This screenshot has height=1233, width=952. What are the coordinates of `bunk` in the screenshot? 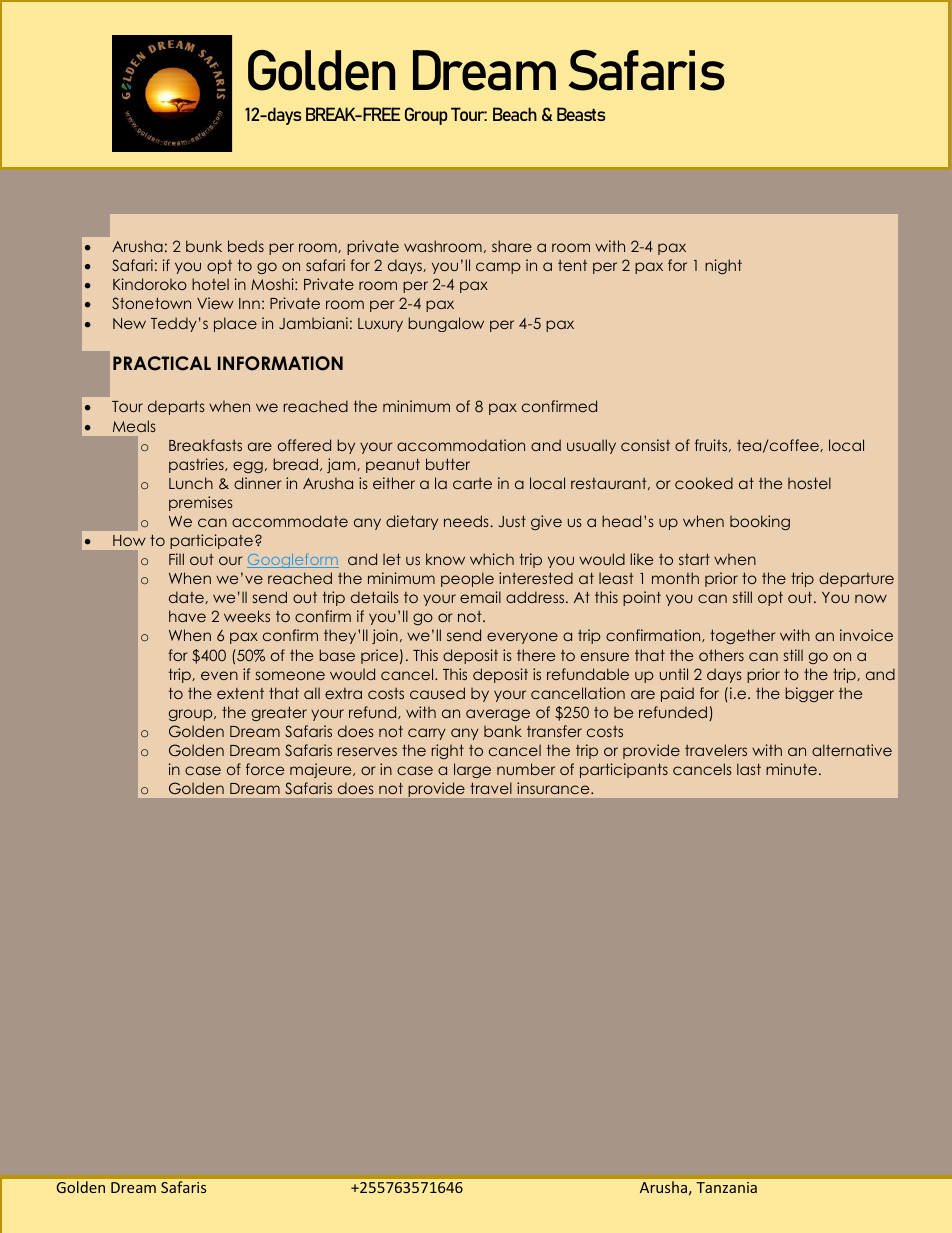 It's located at (204, 246).
